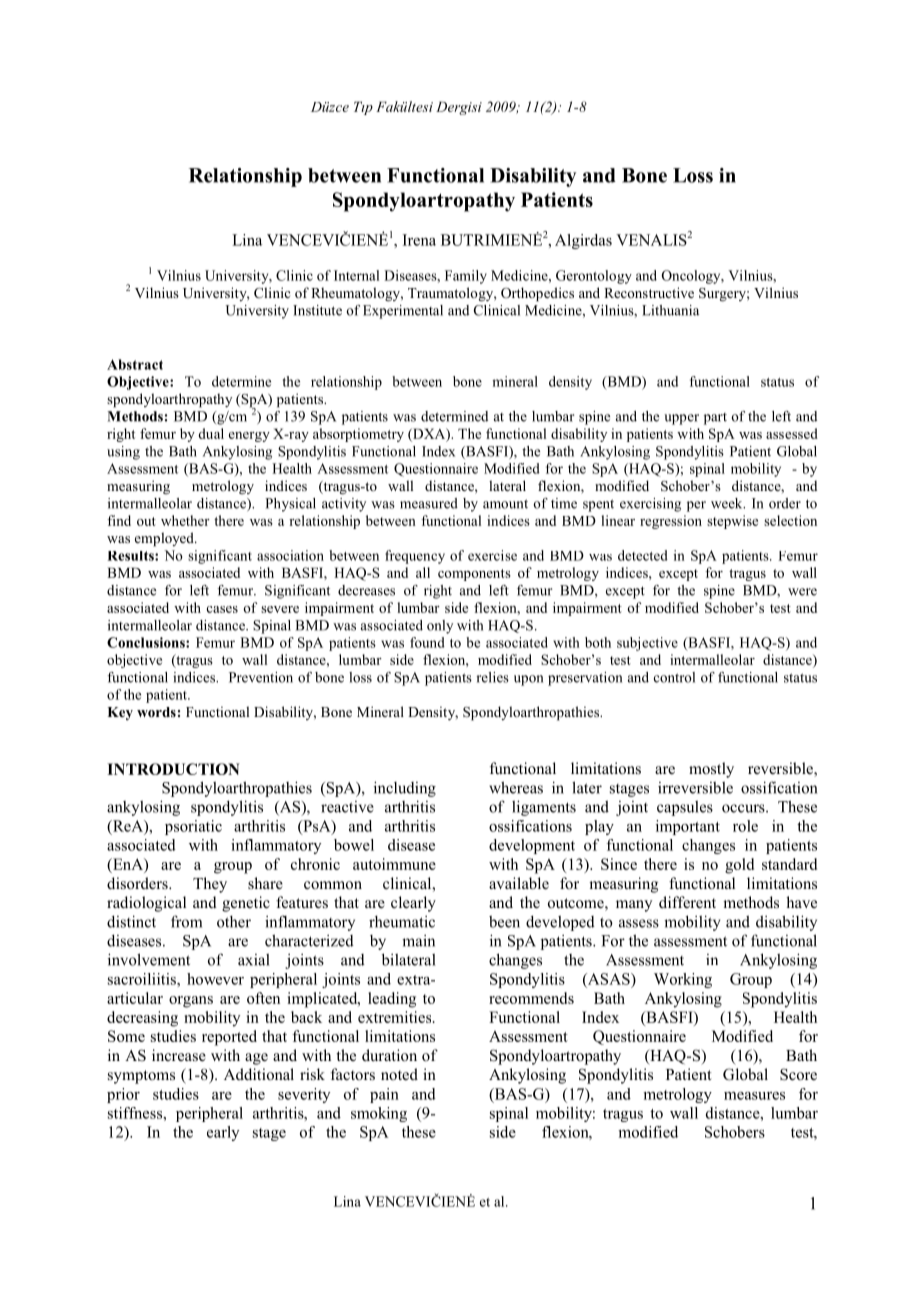  I want to click on Institute, so click(317, 310).
